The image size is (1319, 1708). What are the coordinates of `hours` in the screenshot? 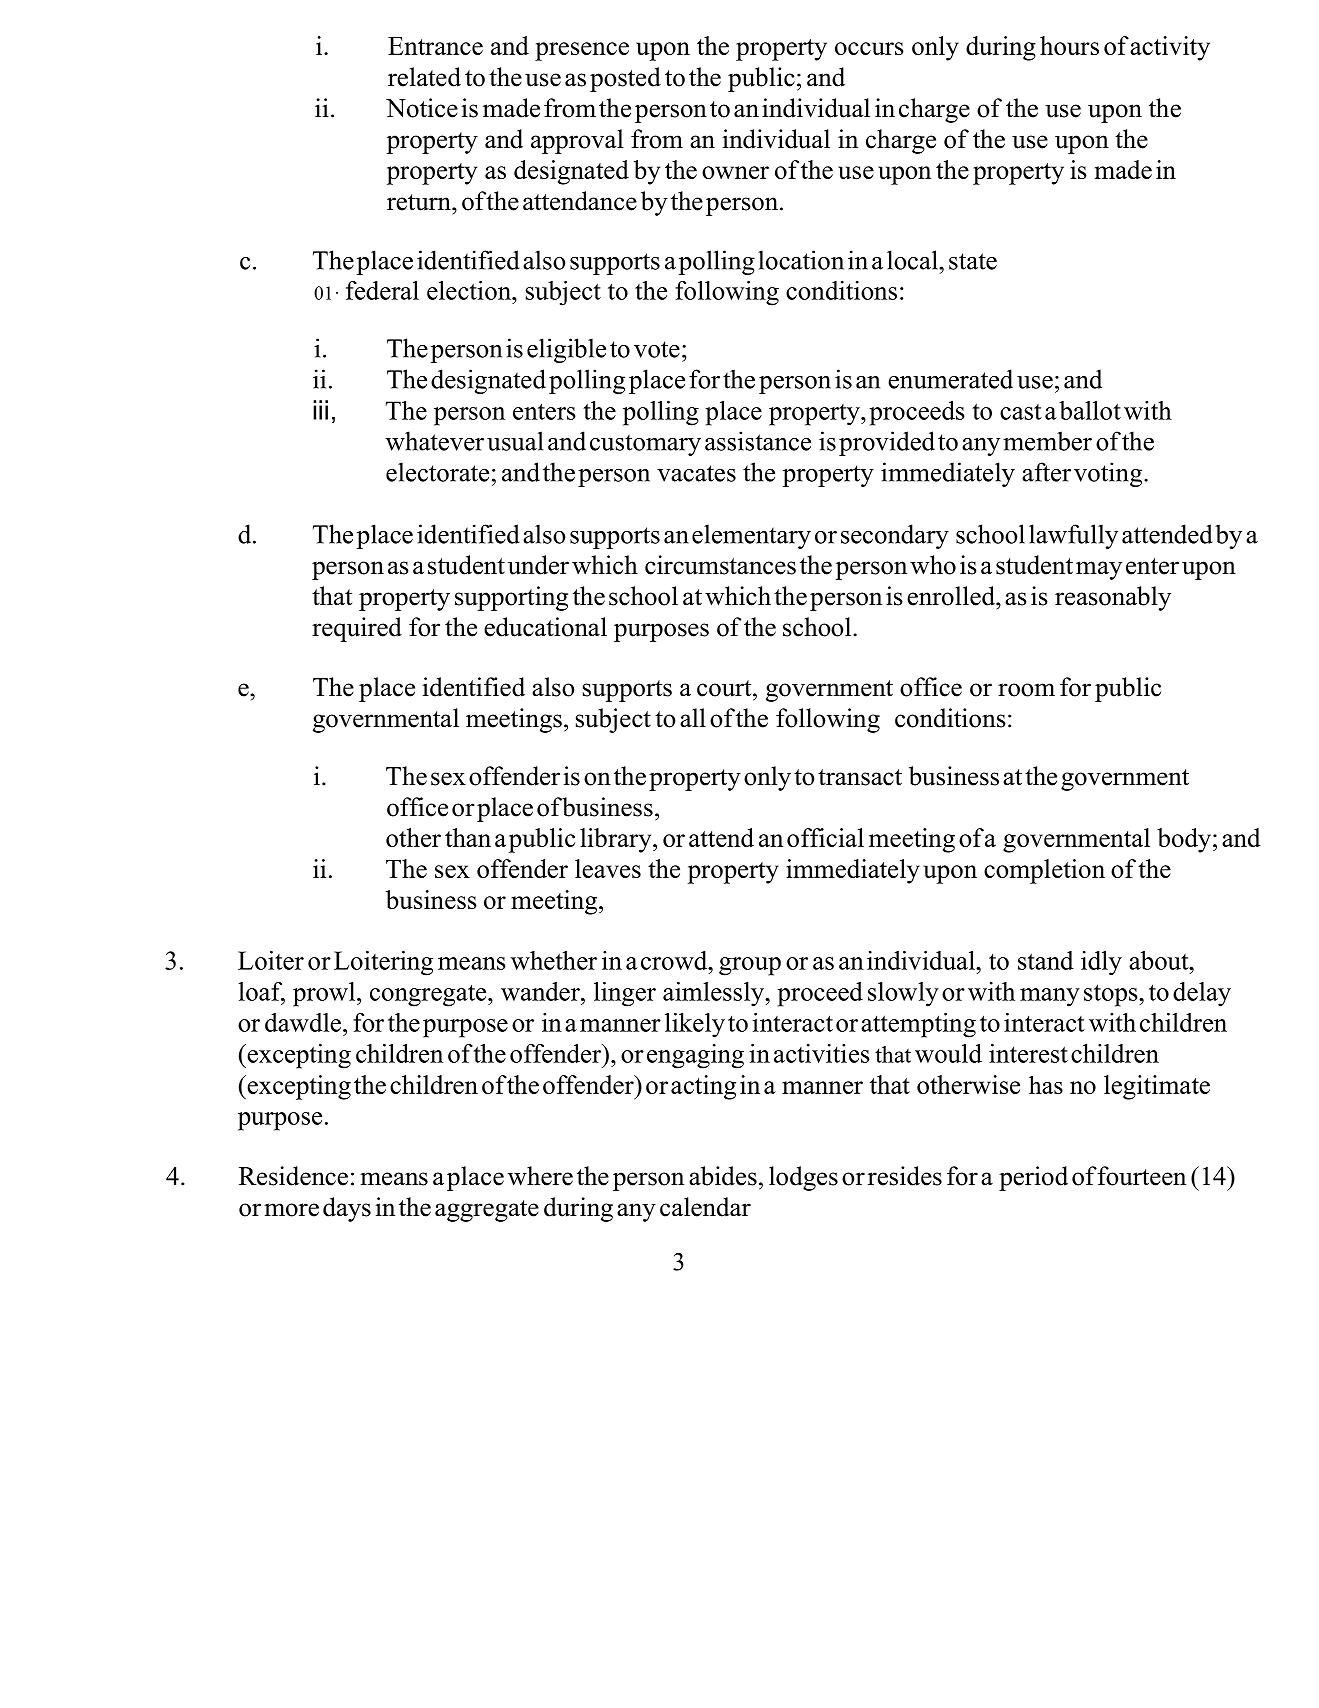 It's located at (1069, 45).
